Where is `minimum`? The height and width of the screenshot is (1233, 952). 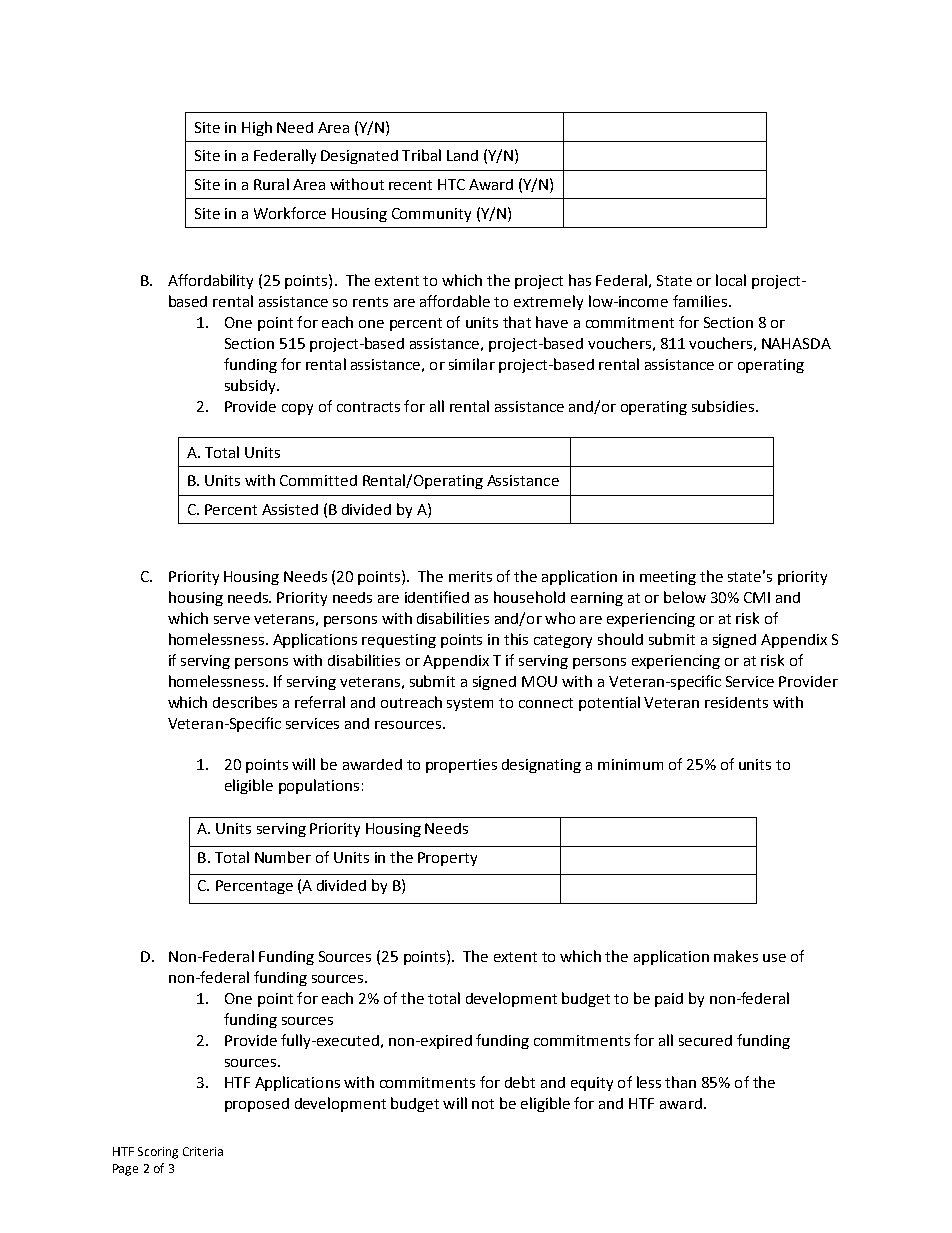
minimum is located at coordinates (630, 764).
